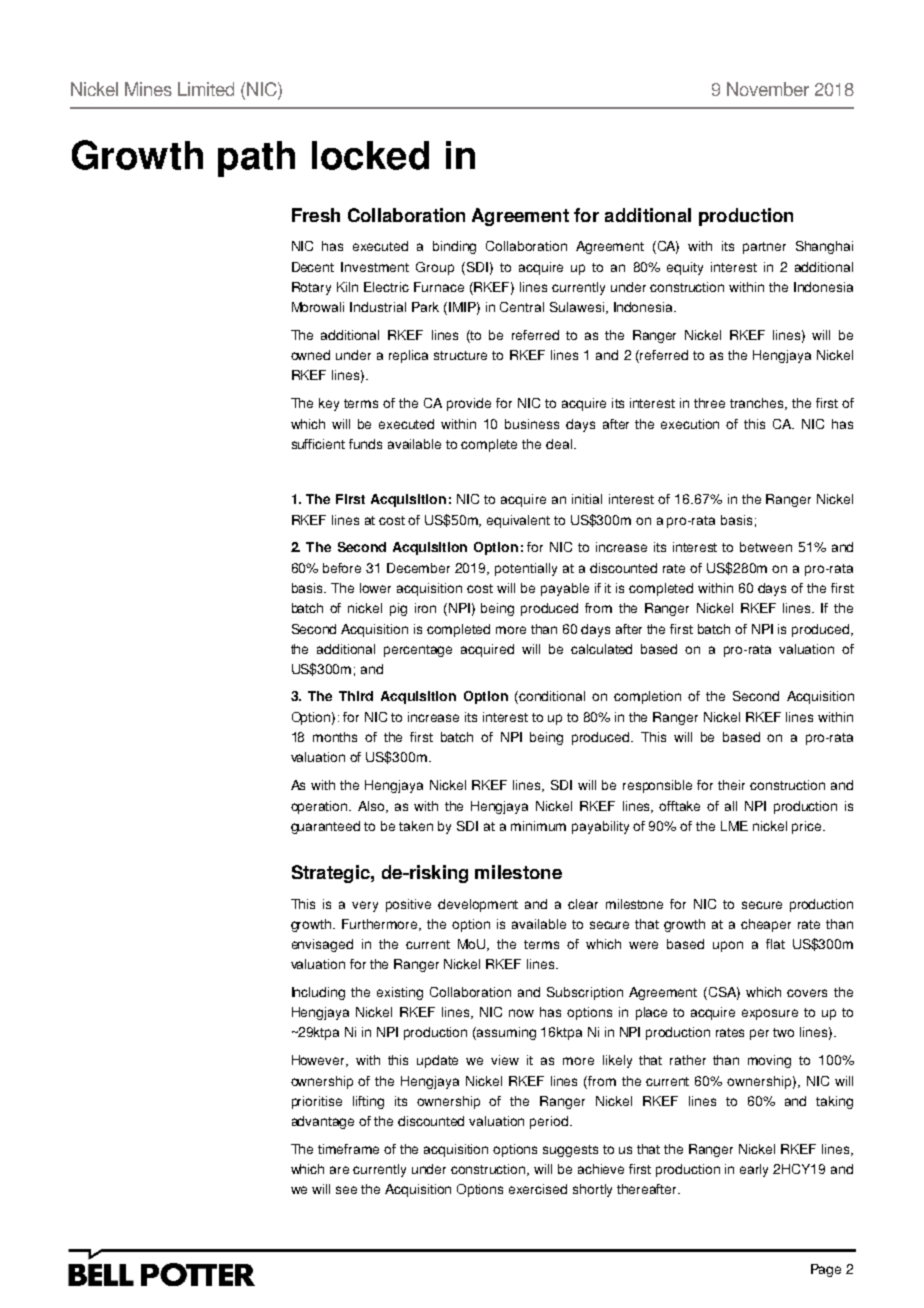  Describe the element at coordinates (758, 404) in the document. I see `tranches` at that location.
